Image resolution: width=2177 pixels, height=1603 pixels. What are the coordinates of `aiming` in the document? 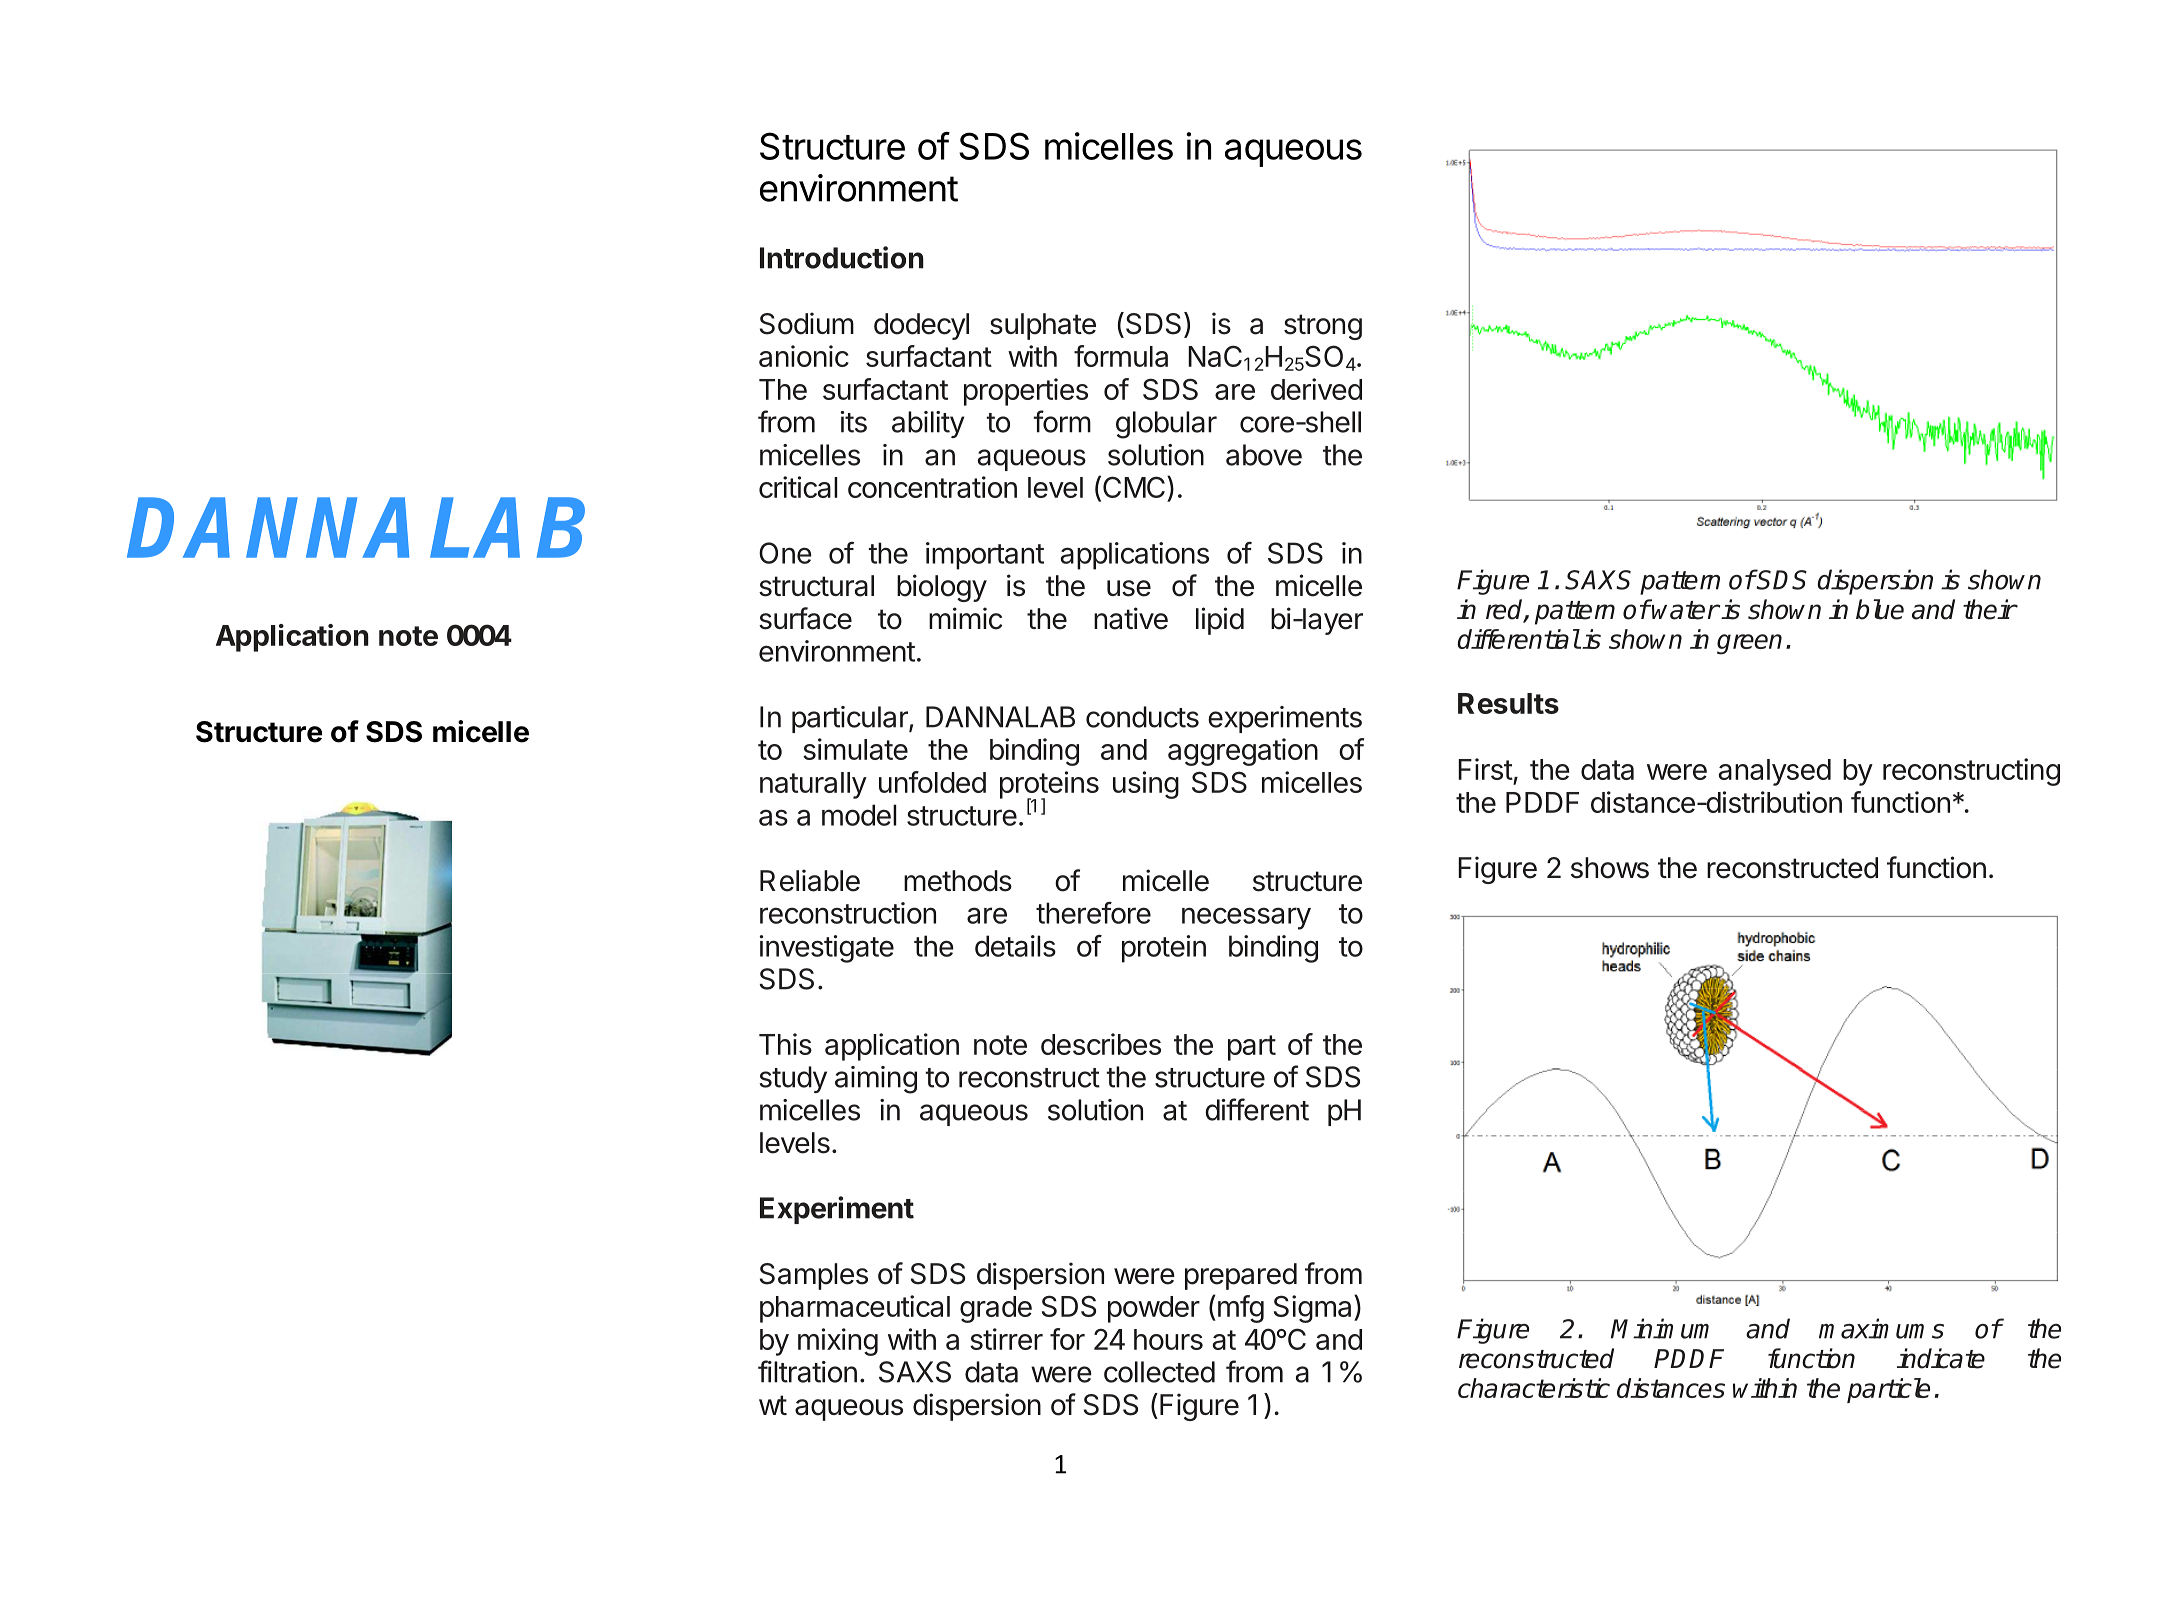 It's located at (876, 1080).
